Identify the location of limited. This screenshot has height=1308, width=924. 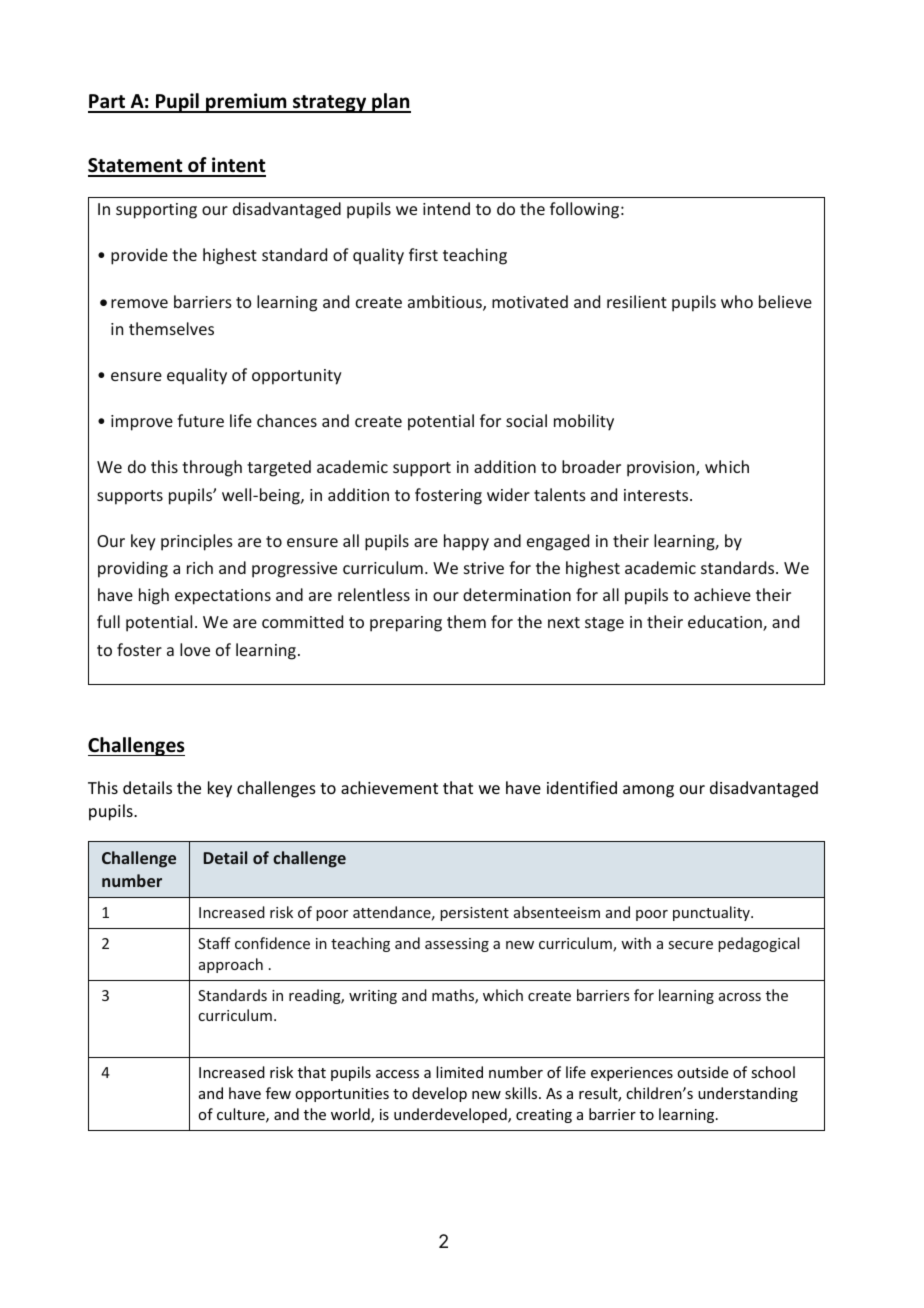
(459, 1072).
